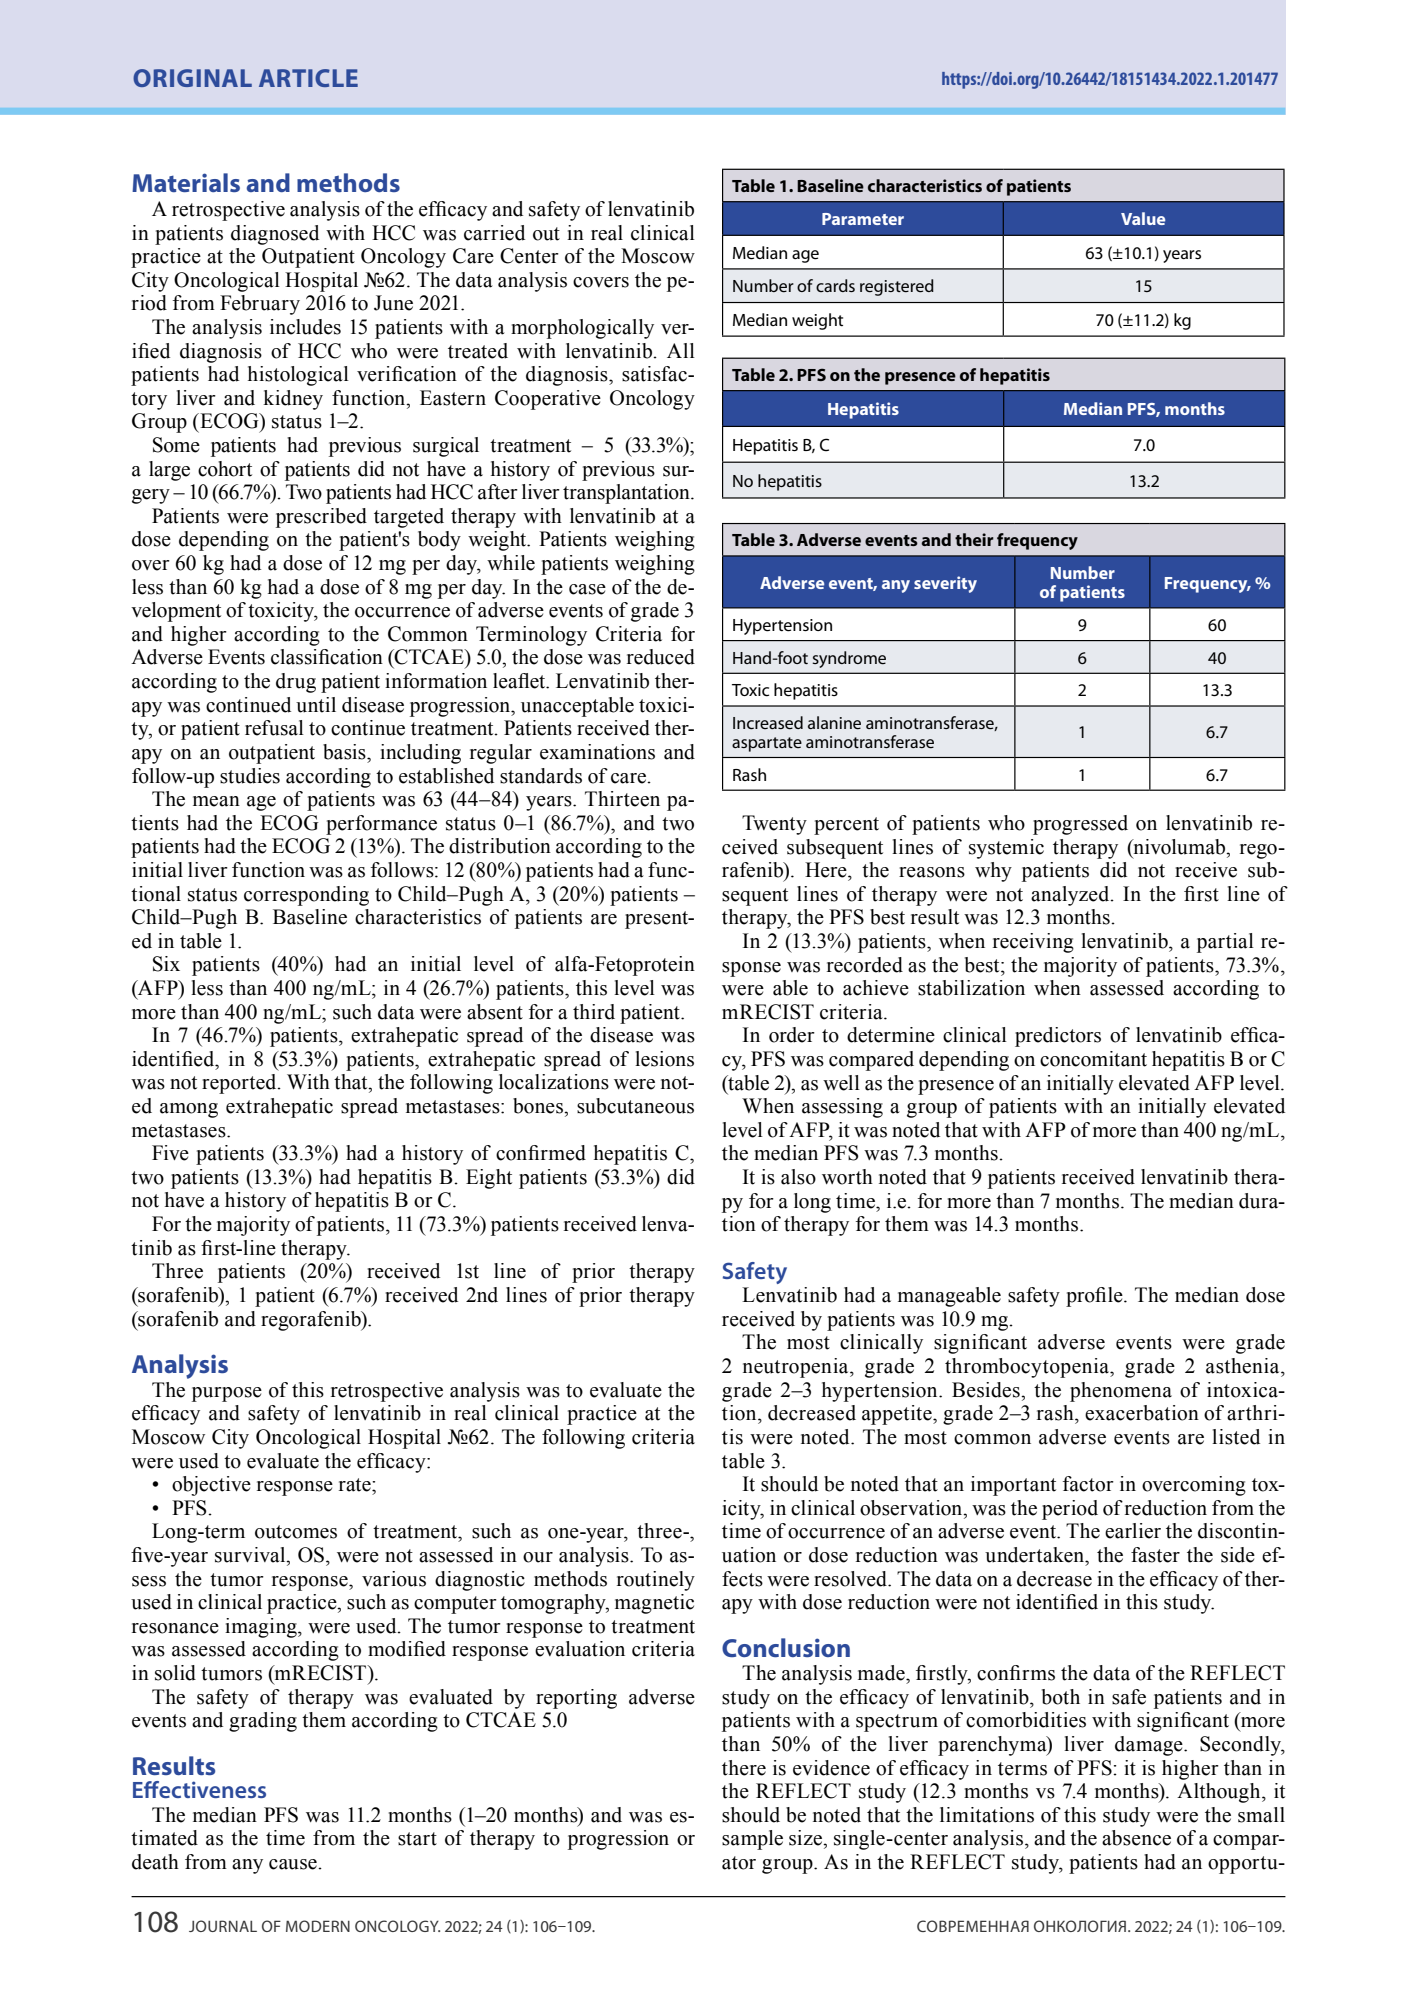 This document has height=2004, width=1417. I want to click on lesions, so click(664, 1059).
